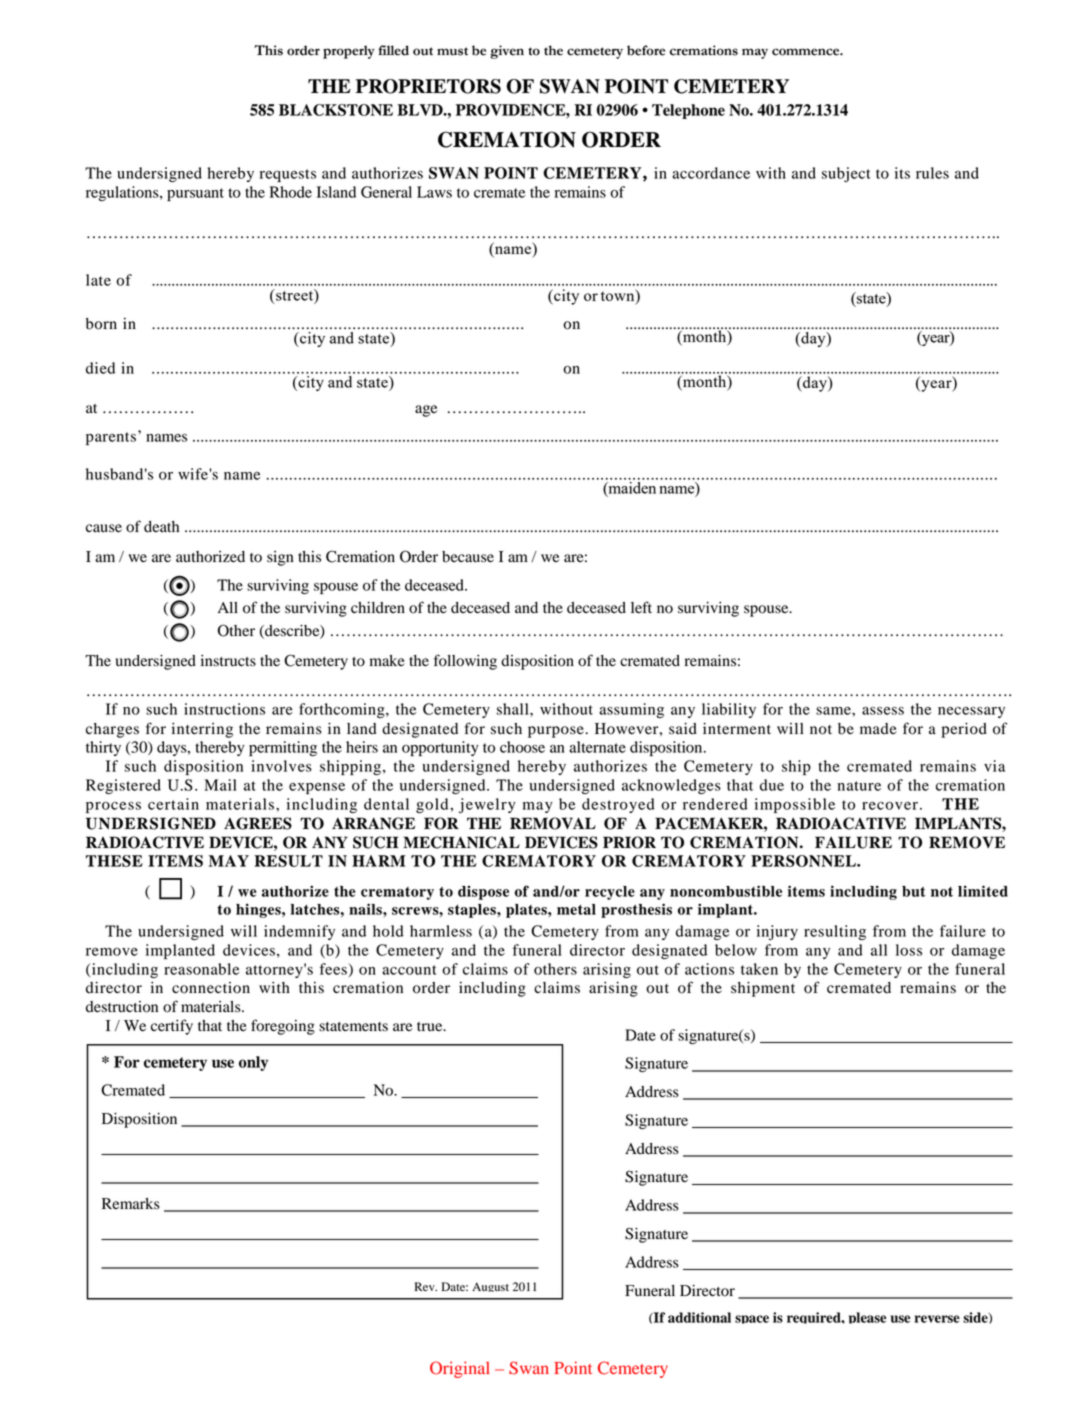  Describe the element at coordinates (490, 1287) in the document. I see `August` at that location.
